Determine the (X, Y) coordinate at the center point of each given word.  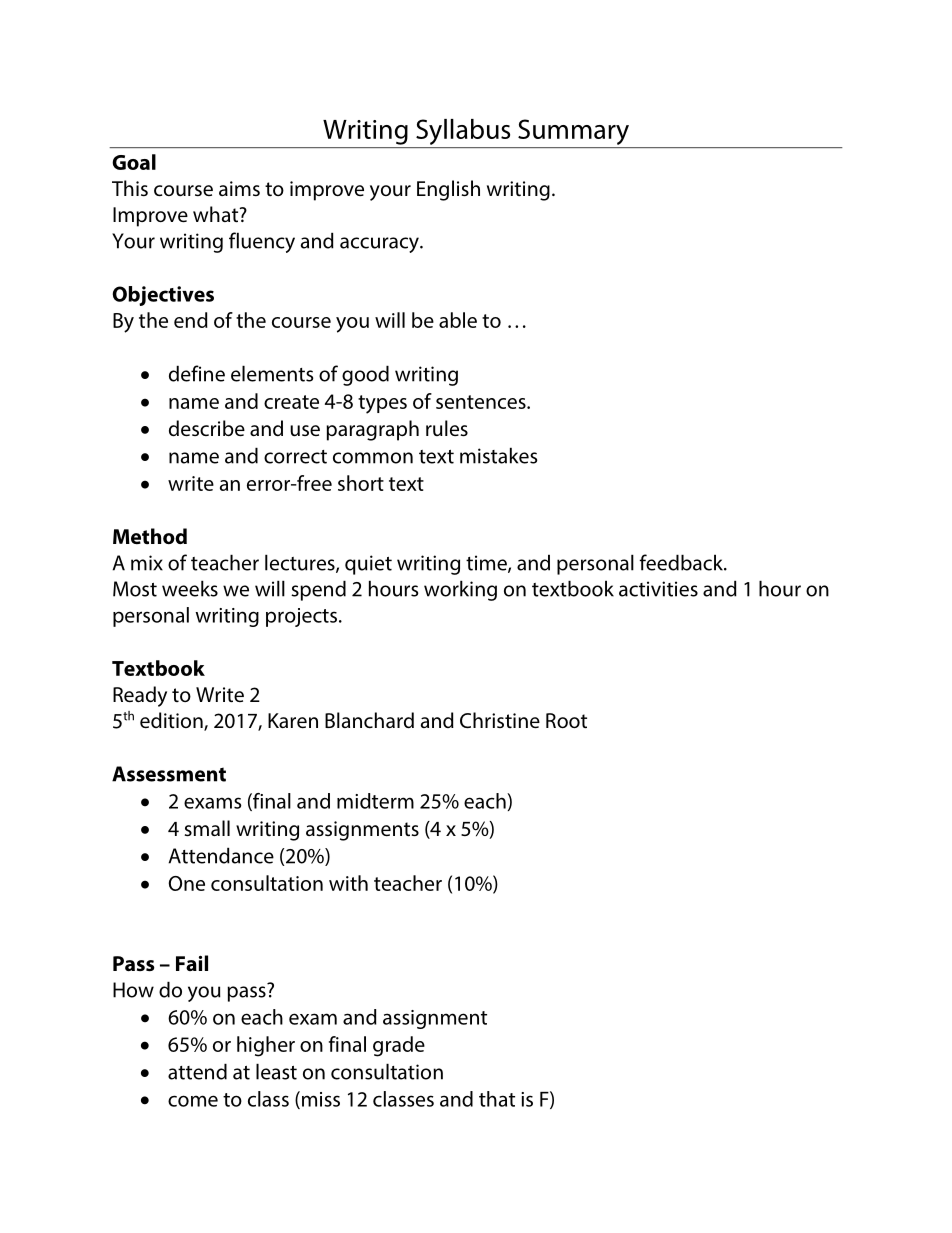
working (460, 590)
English (448, 190)
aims (239, 188)
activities (658, 589)
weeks (190, 588)
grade (399, 1046)
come (193, 1101)
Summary (573, 132)
